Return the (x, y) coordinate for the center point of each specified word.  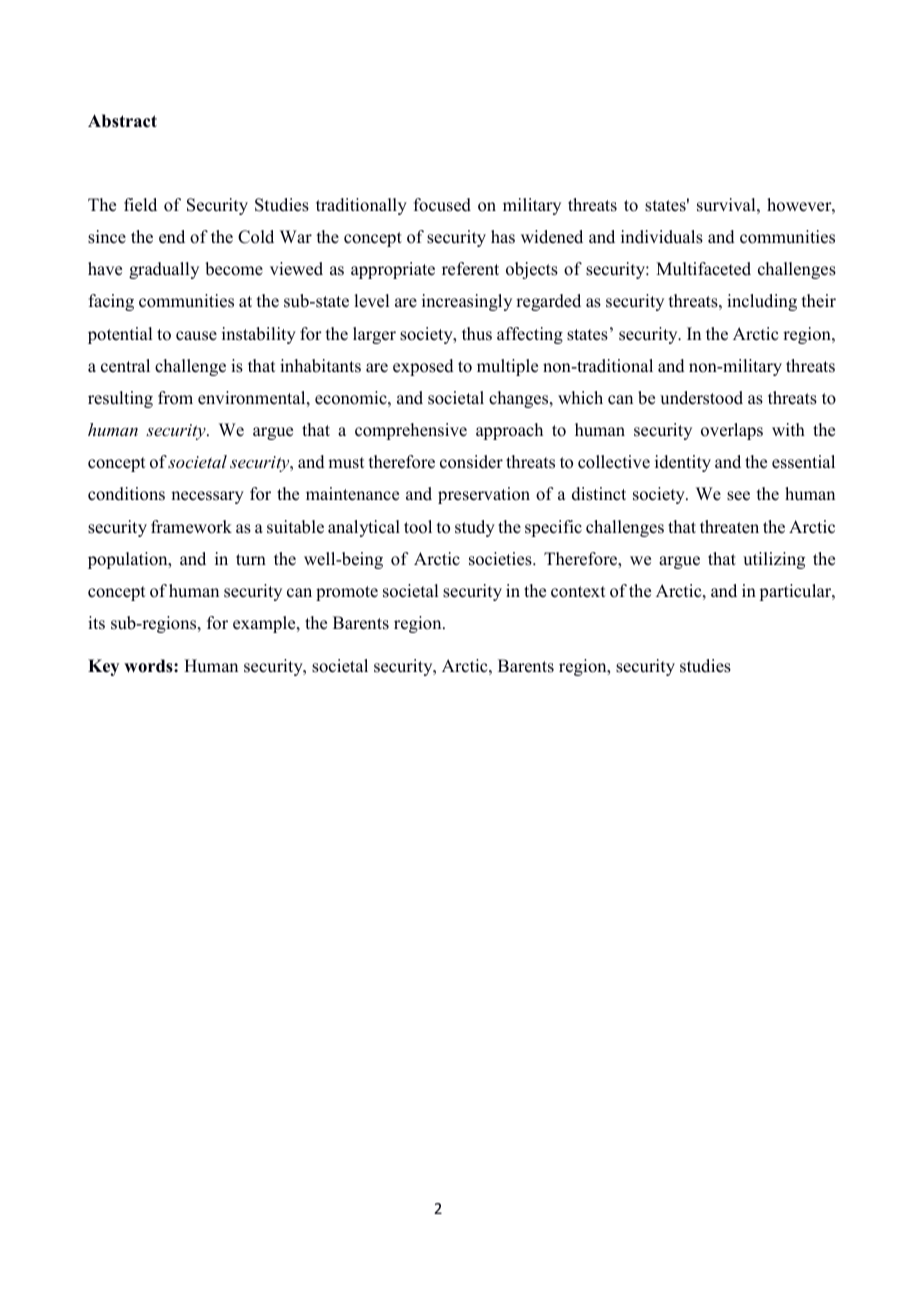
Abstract (122, 121)
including (762, 302)
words (149, 666)
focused (442, 205)
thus (477, 334)
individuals (662, 237)
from (175, 398)
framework (191, 527)
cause (196, 336)
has (503, 237)
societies (501, 559)
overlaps (732, 431)
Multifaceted (703, 269)
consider (471, 462)
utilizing (774, 560)
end (172, 237)
